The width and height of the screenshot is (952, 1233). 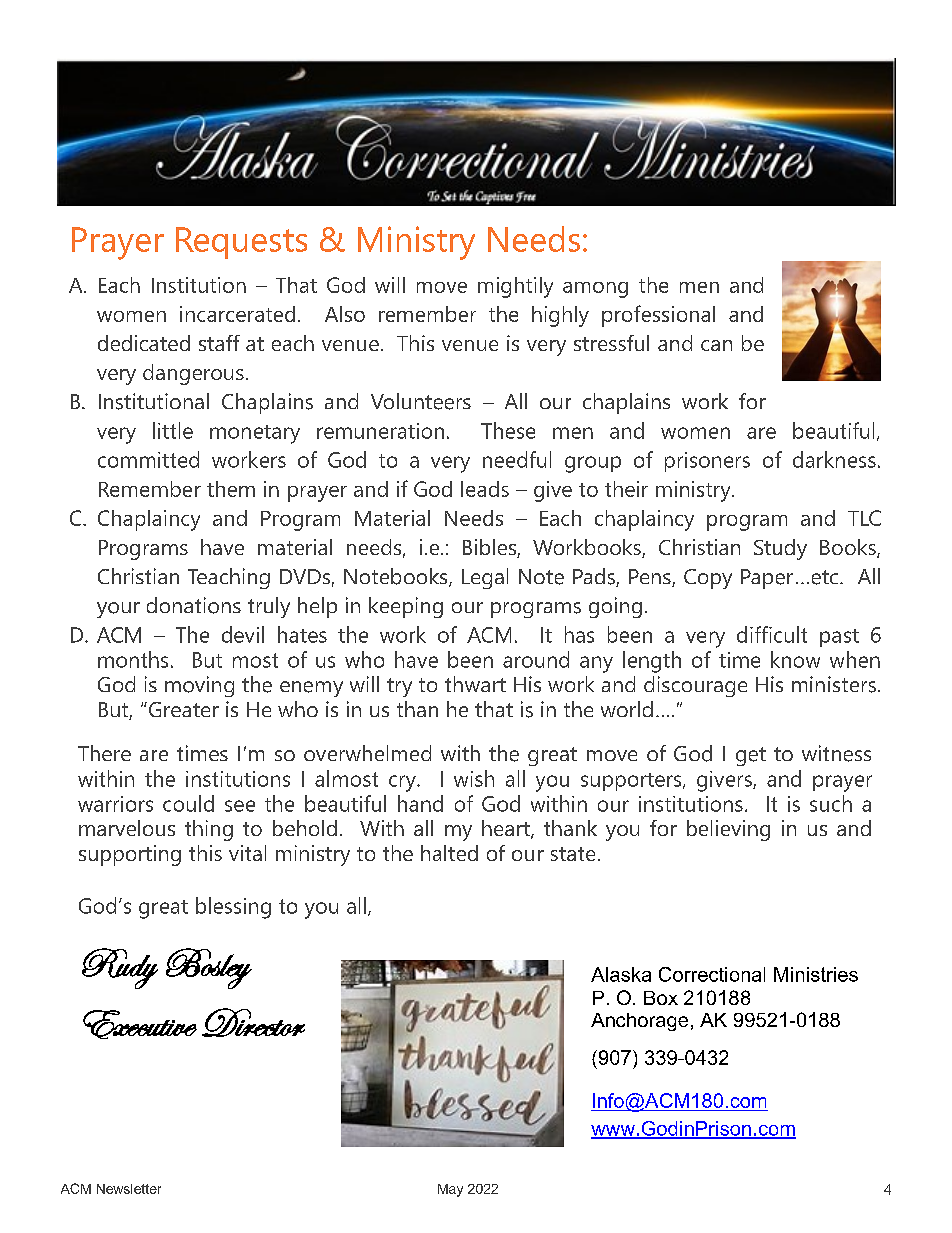 I want to click on mightily, so click(x=515, y=287).
